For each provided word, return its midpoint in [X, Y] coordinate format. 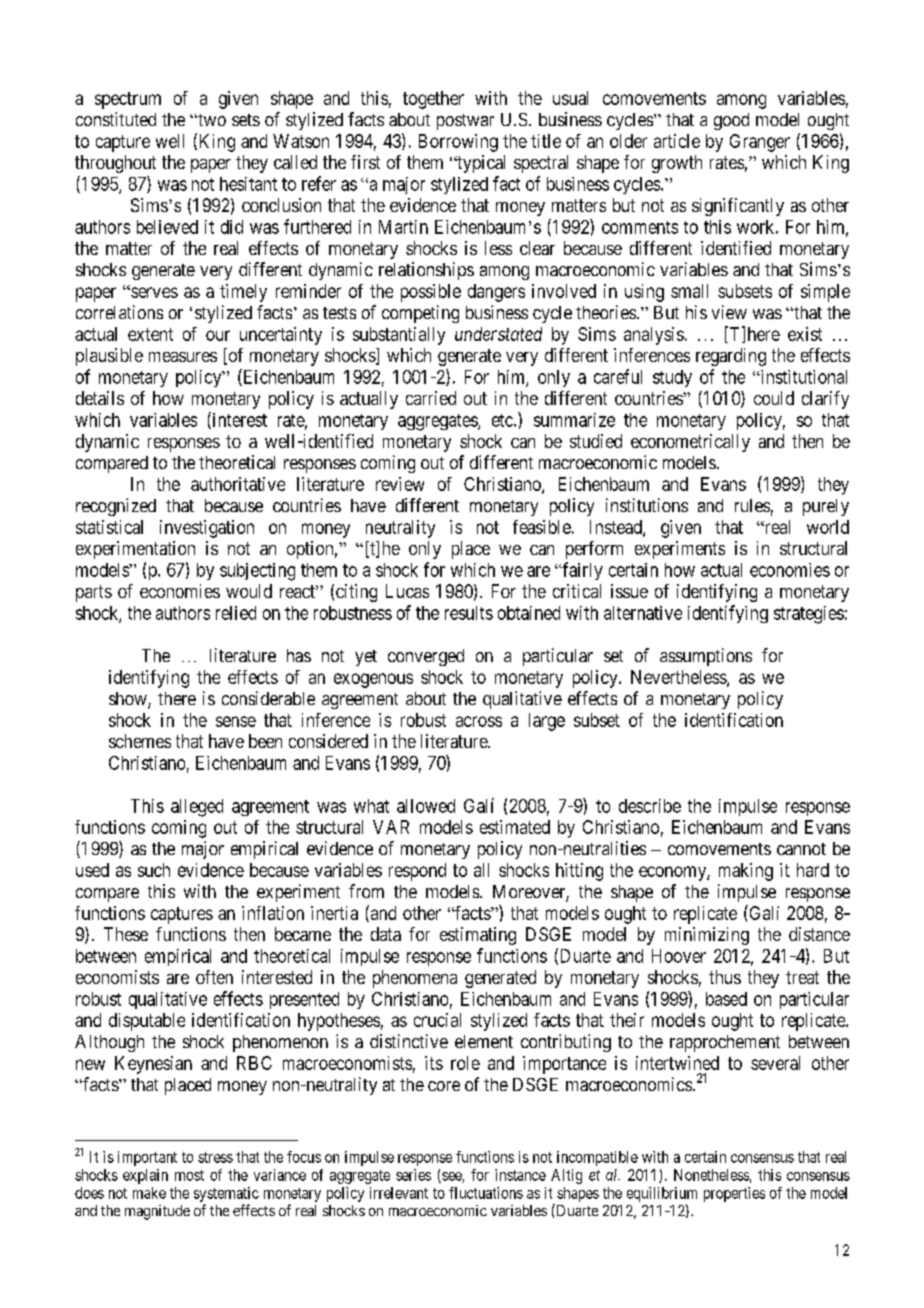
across [479, 721]
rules [752, 505]
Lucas [407, 591]
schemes [140, 741]
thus [725, 977]
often [214, 977]
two [211, 120]
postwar [465, 122]
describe [650, 806]
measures [183, 357]
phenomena [415, 979]
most [189, 1175]
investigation [207, 529]
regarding [731, 357]
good [731, 121]
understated [498, 334]
